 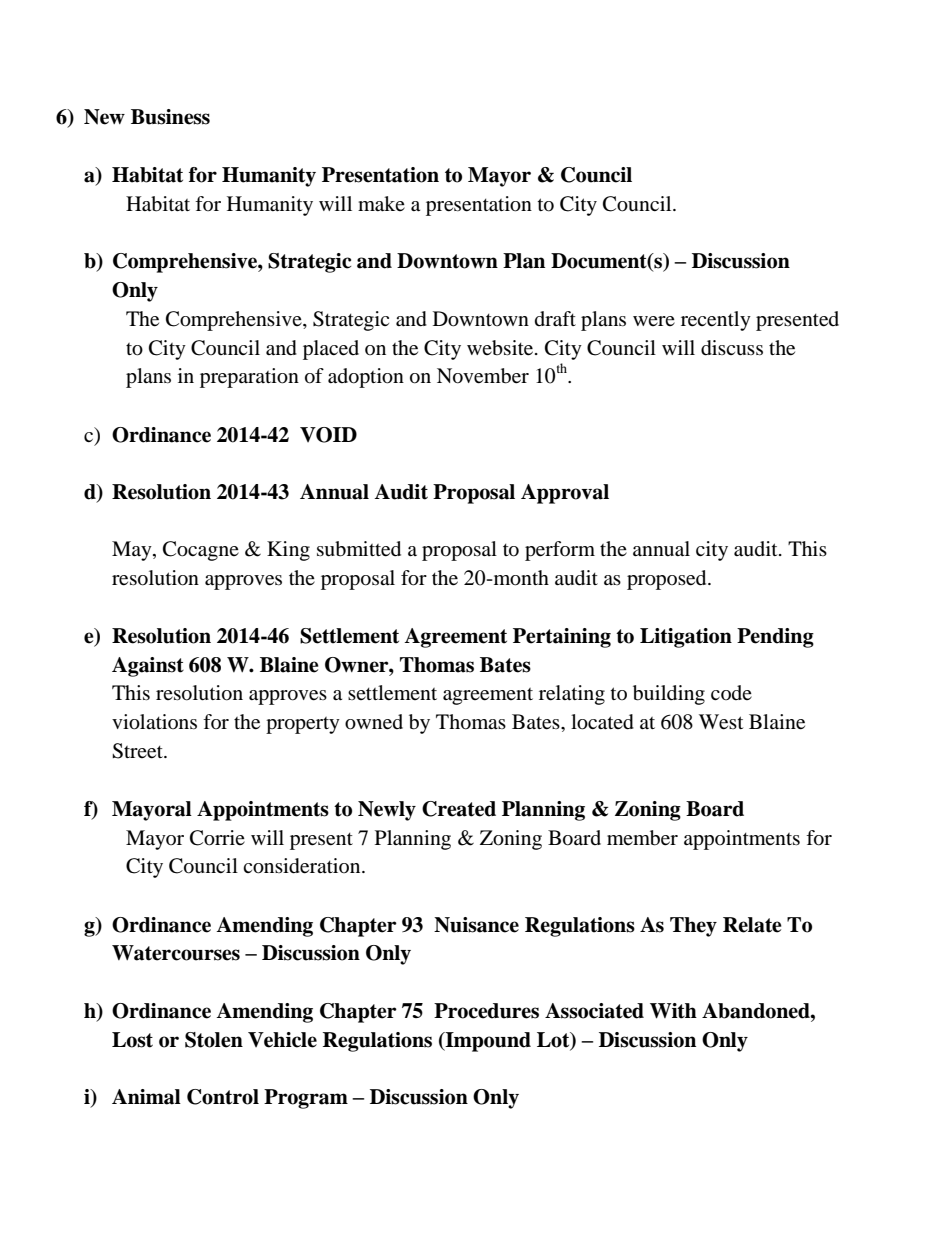 What do you see at coordinates (483, 376) in the screenshot?
I see `November` at bounding box center [483, 376].
